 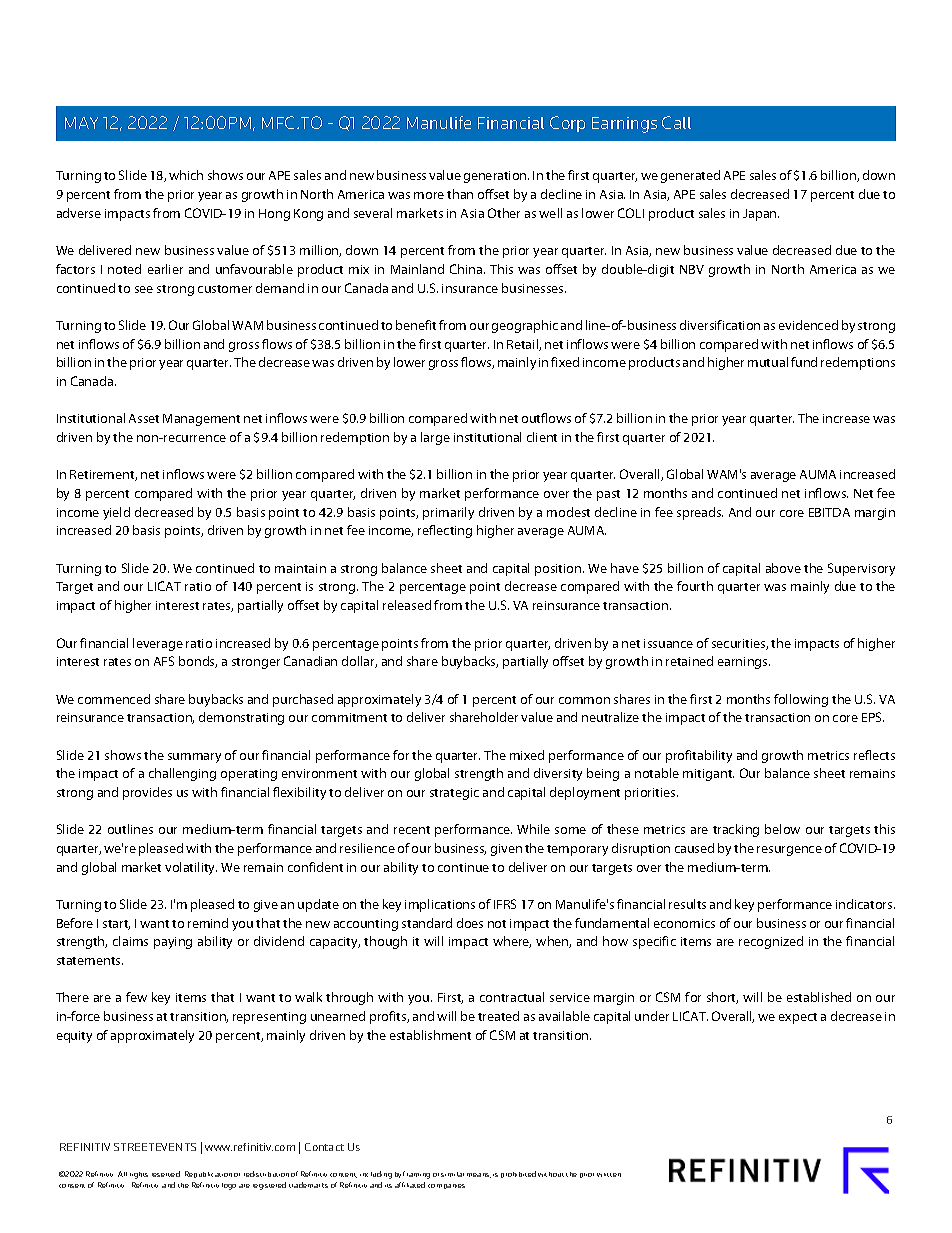 I want to click on EBITDA, so click(x=829, y=512).
